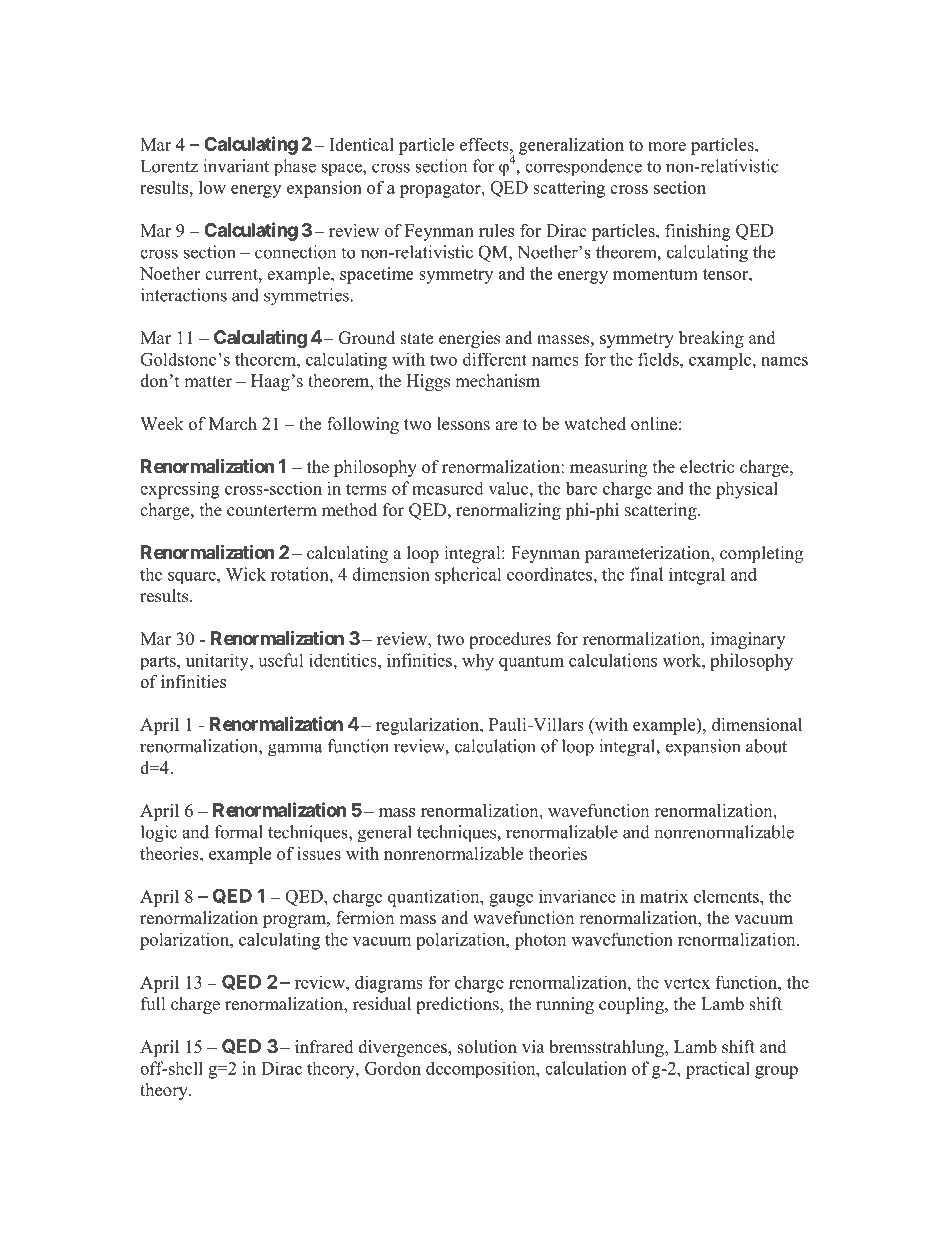 The height and width of the screenshot is (1233, 952). What do you see at coordinates (718, 1070) in the screenshot?
I see `practical` at bounding box center [718, 1070].
